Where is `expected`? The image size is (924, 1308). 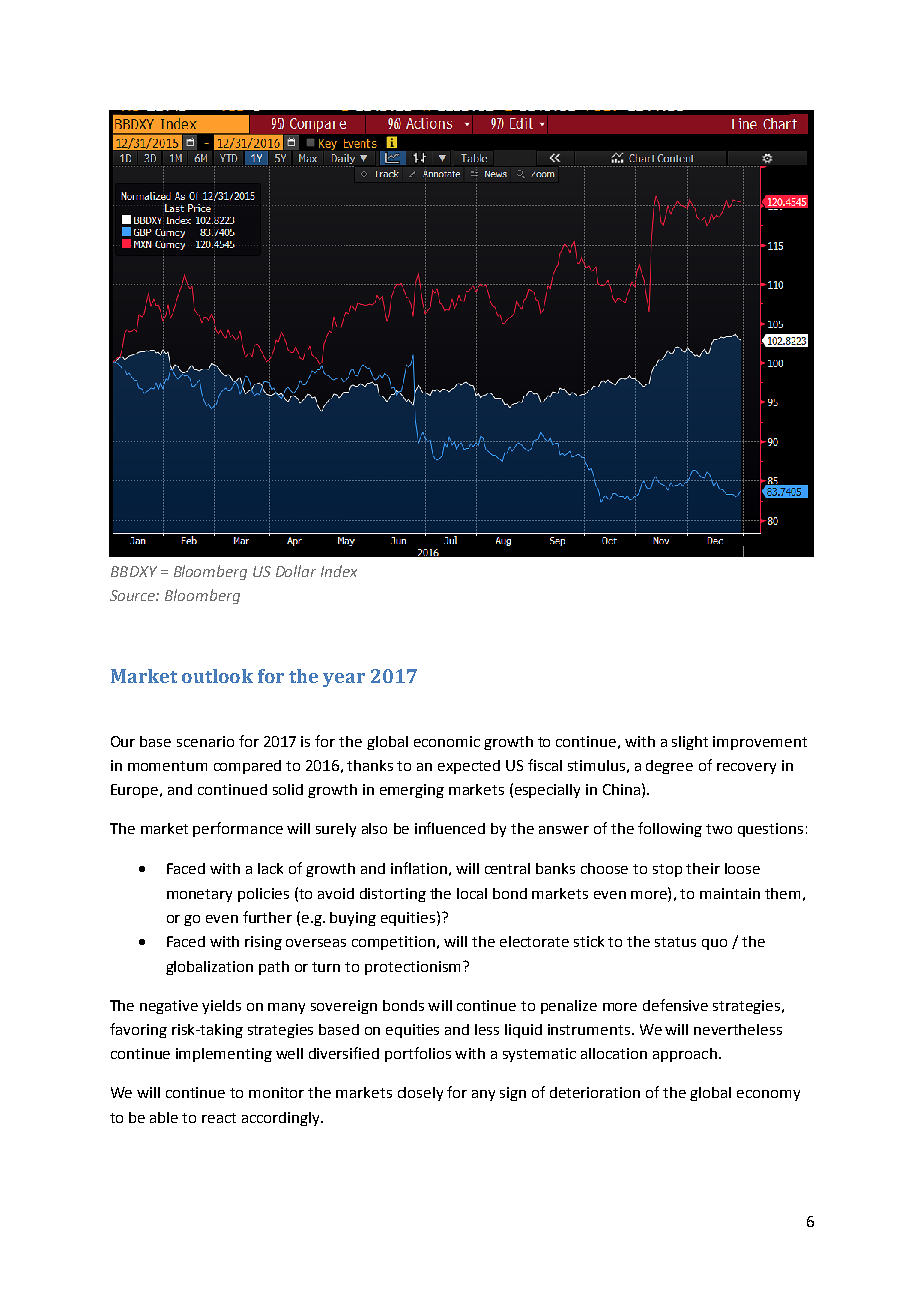 expected is located at coordinates (469, 767).
